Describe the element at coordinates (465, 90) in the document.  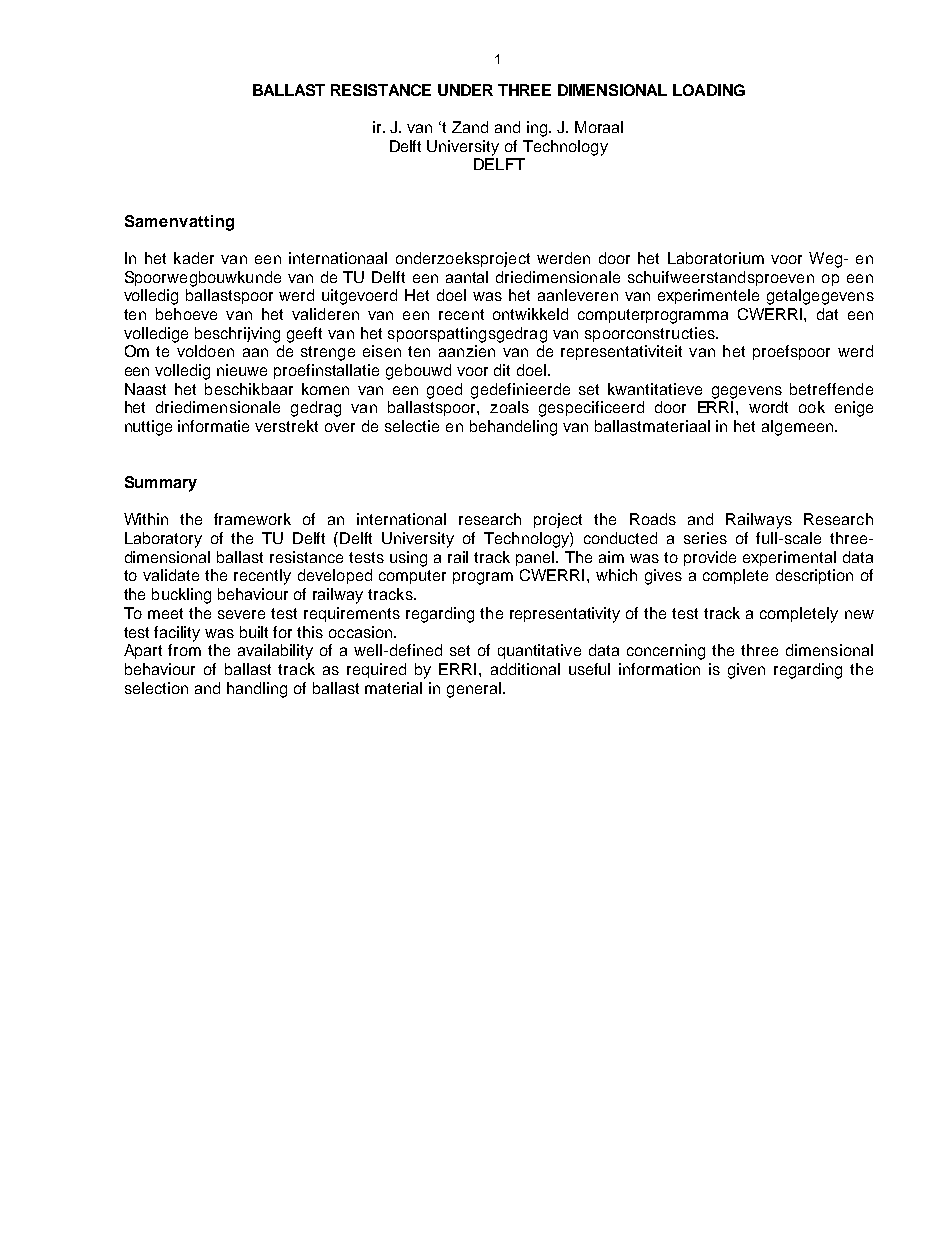
I see `UNDER` at that location.
